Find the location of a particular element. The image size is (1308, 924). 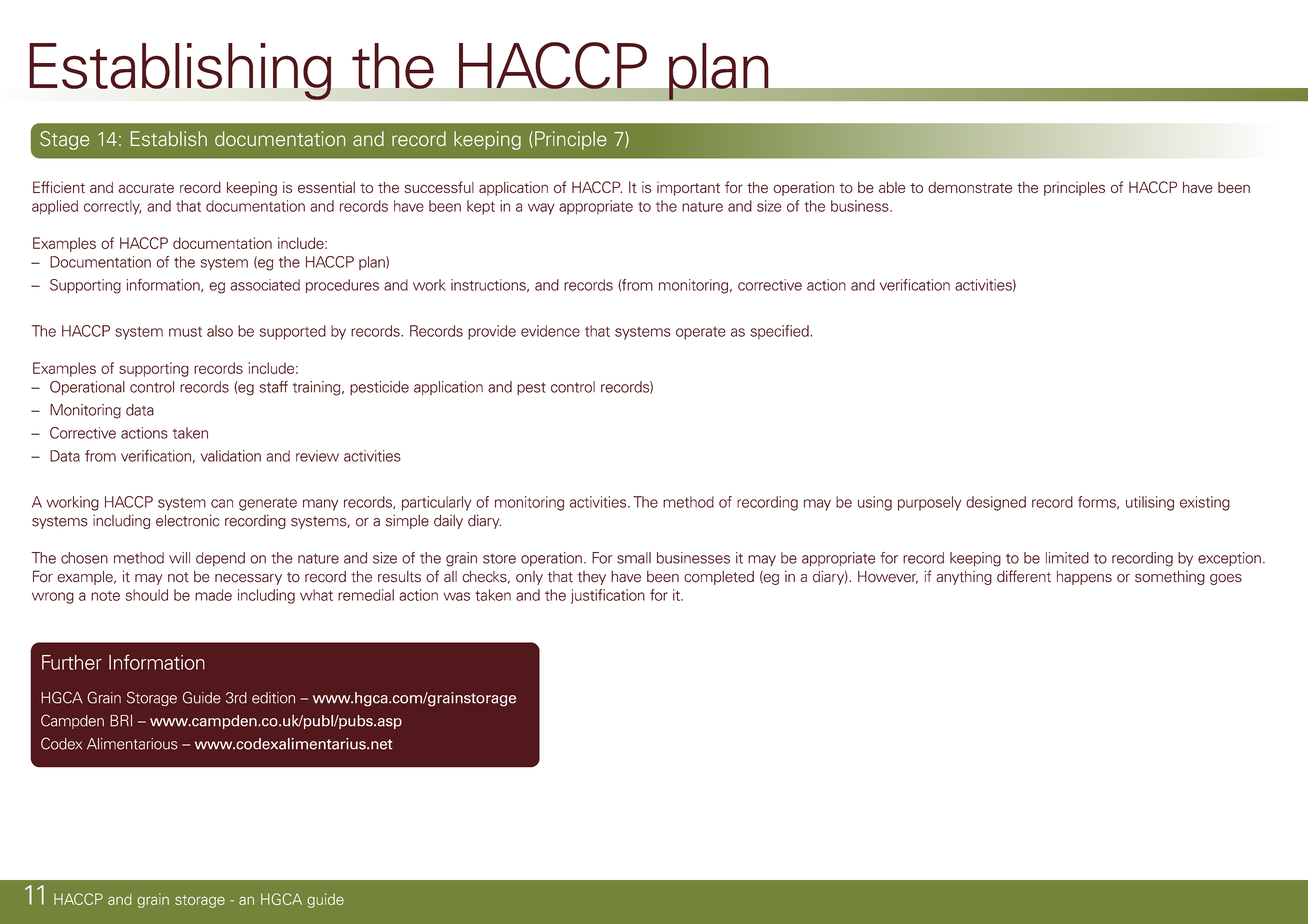

justification is located at coordinates (608, 596).
